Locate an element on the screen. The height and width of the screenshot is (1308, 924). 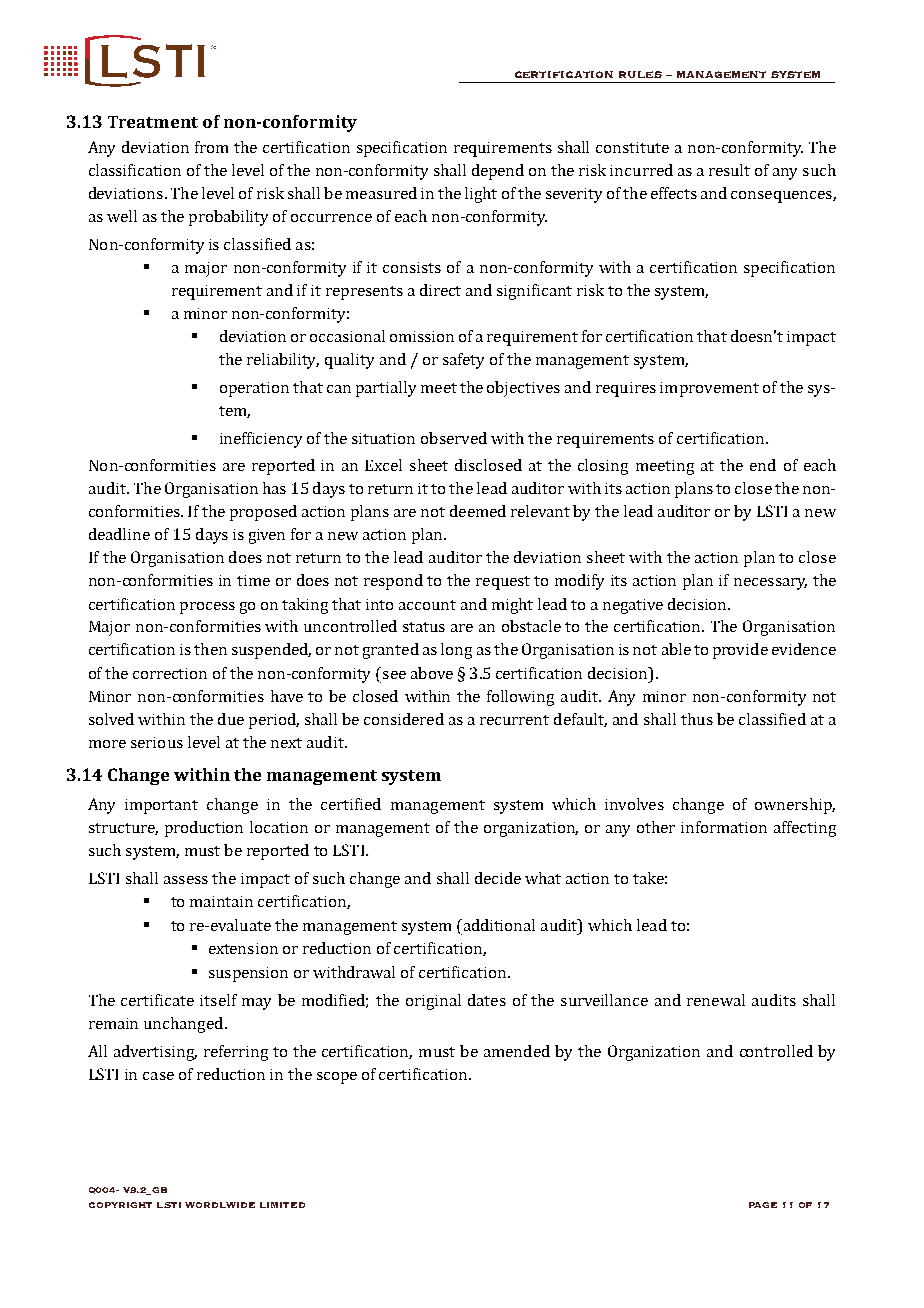
improvement is located at coordinates (709, 389).
